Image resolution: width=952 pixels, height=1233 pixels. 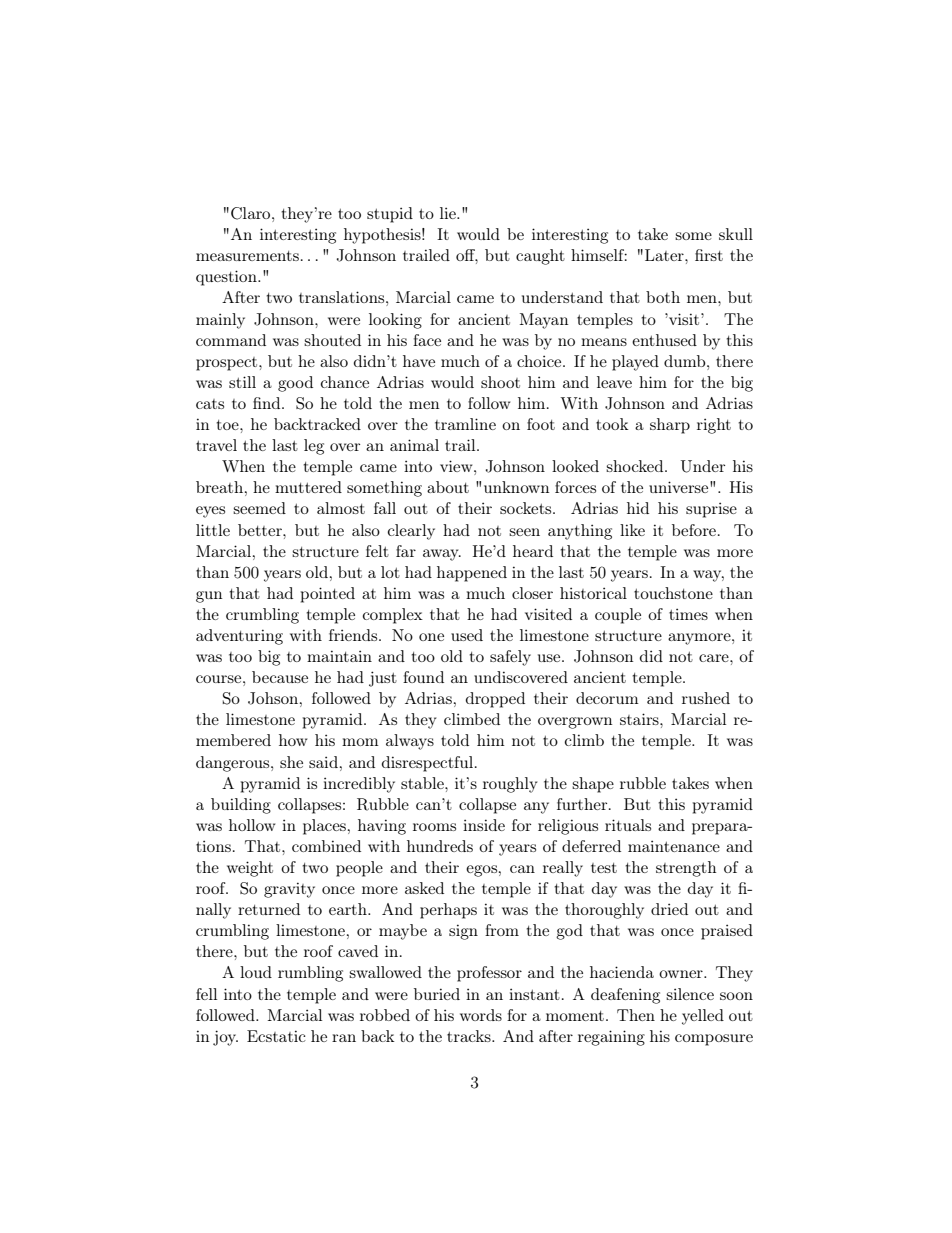 What do you see at coordinates (688, 614) in the document?
I see `times` at bounding box center [688, 614].
